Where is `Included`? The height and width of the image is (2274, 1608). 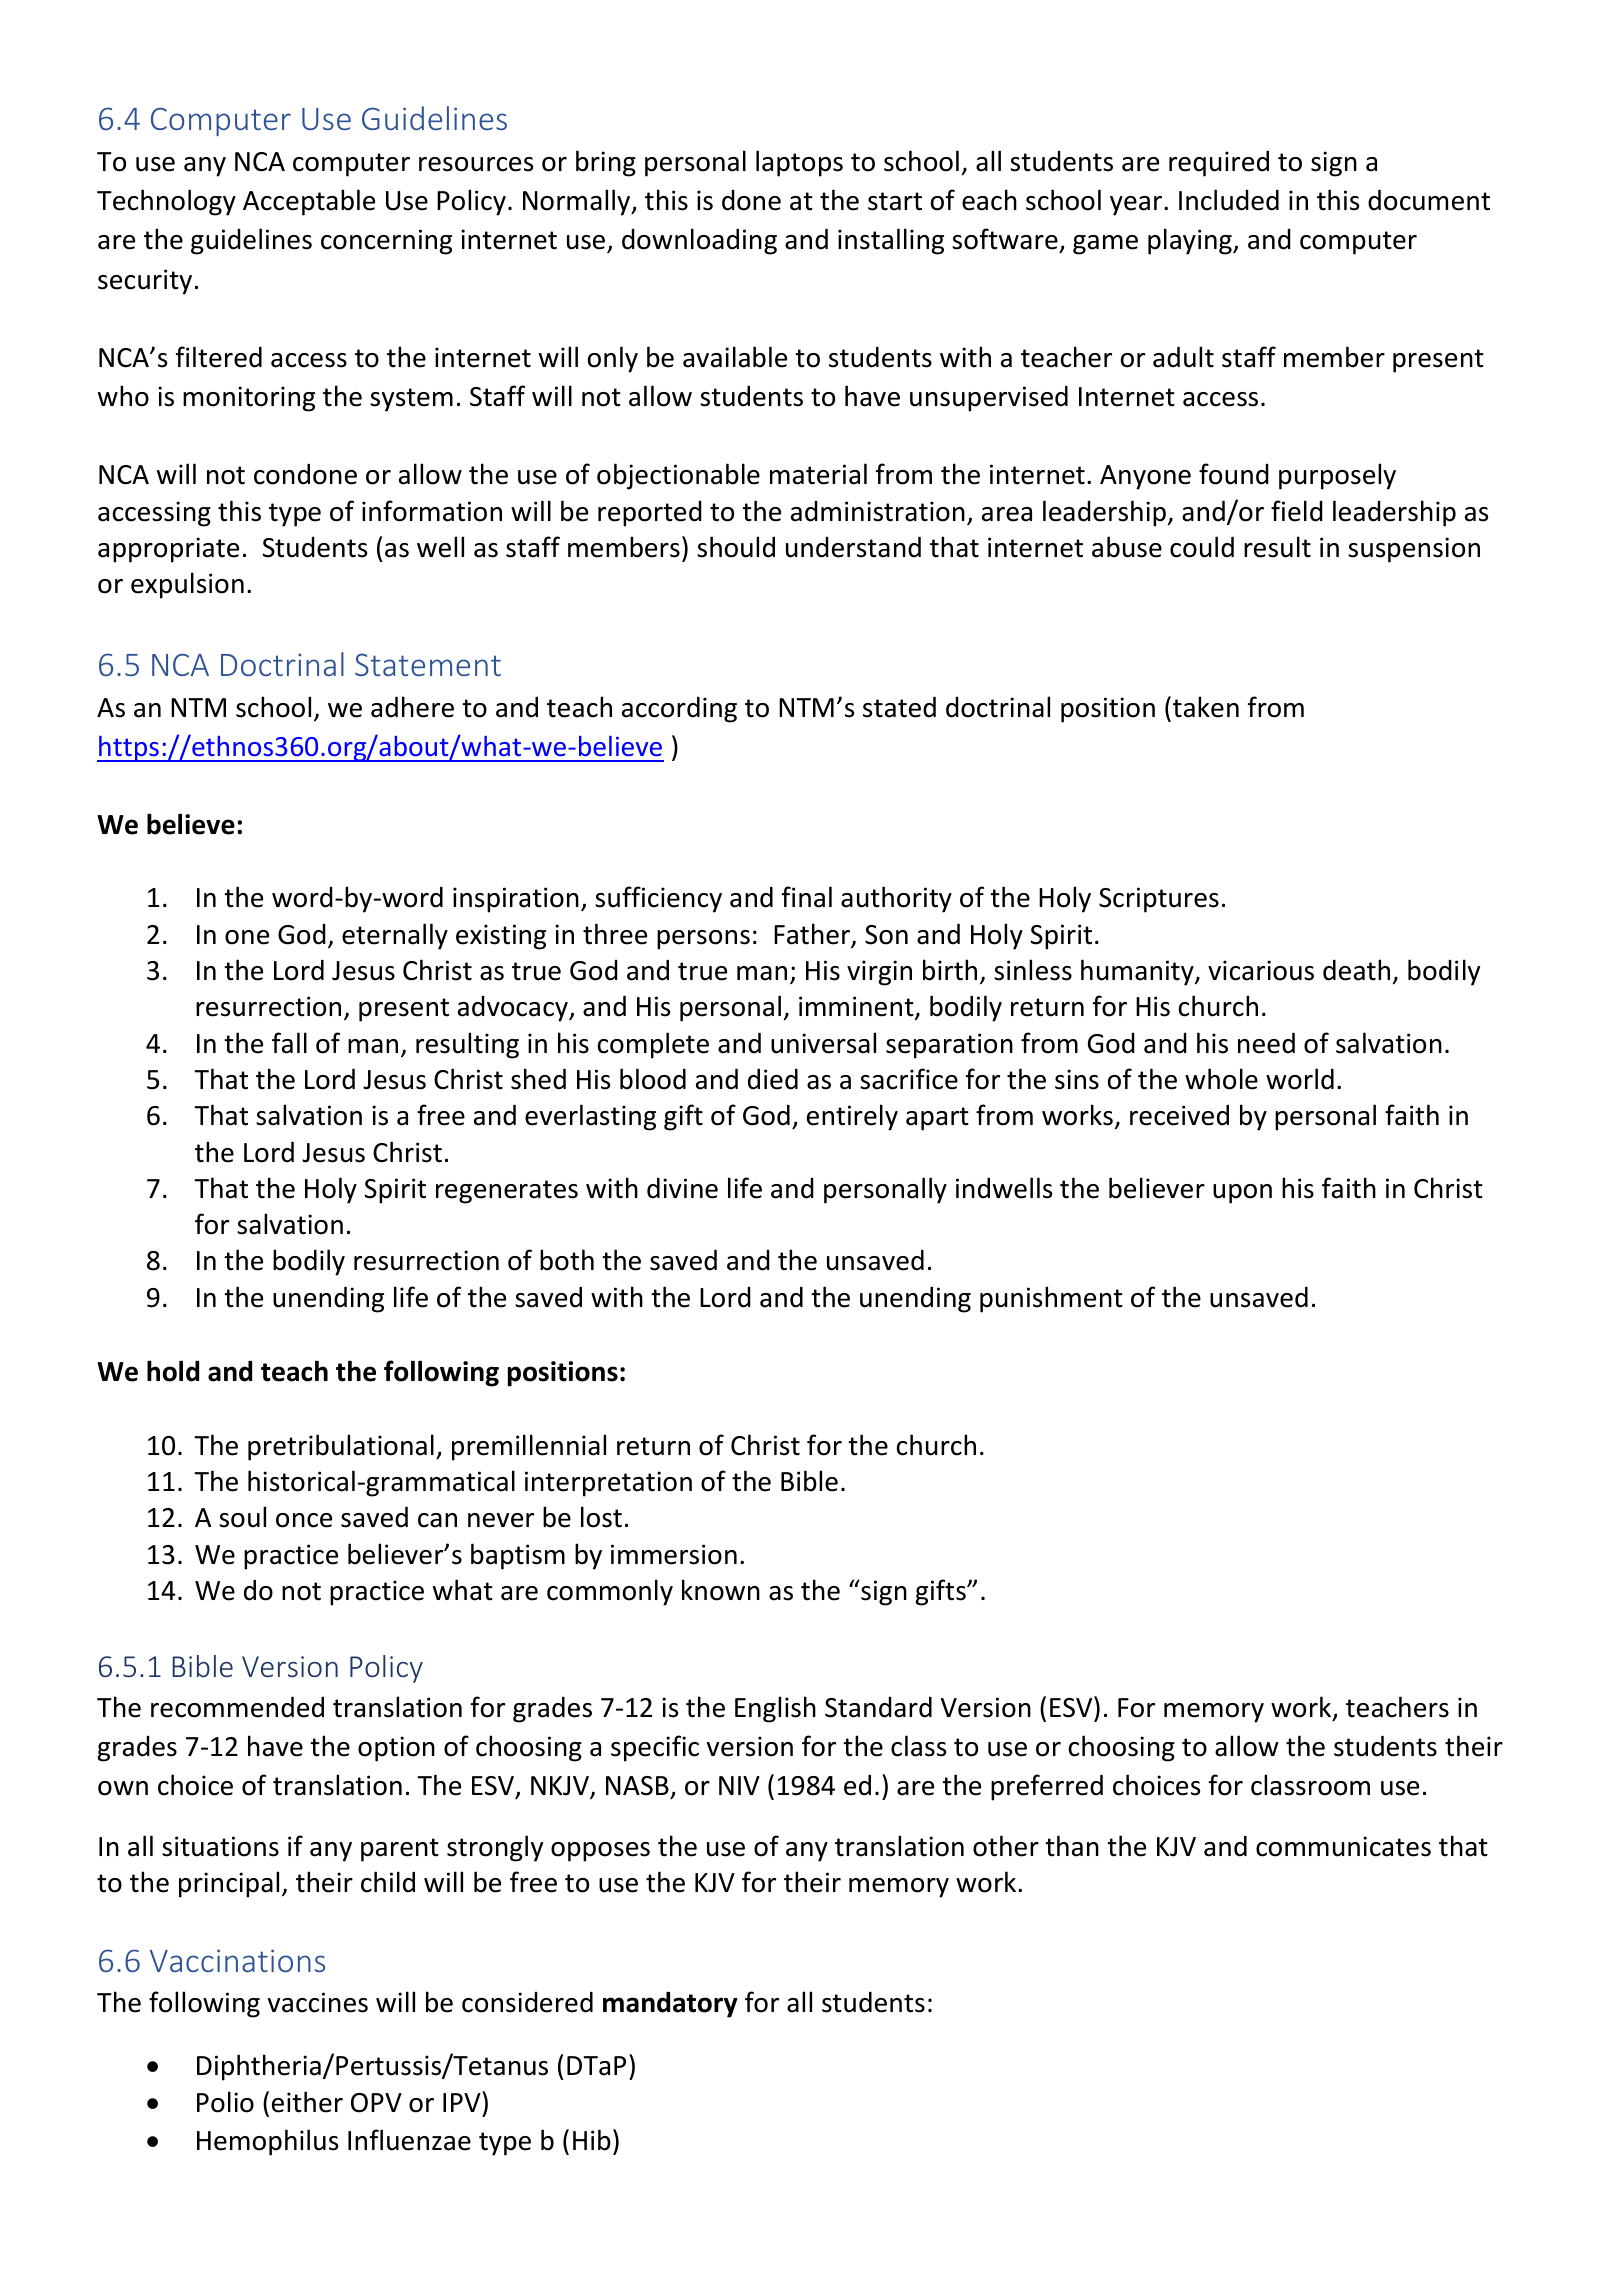 Included is located at coordinates (1229, 200).
